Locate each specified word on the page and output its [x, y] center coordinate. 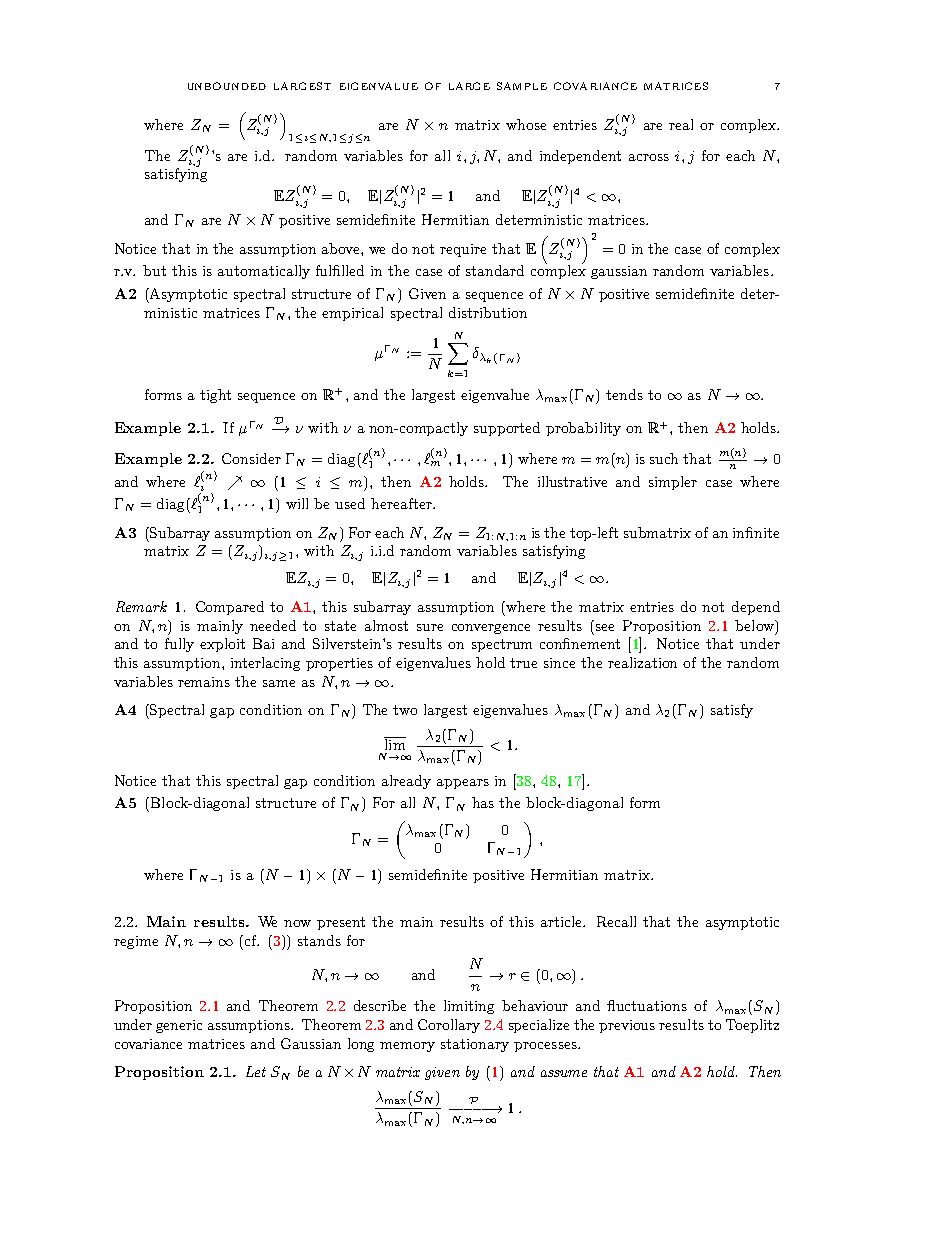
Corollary [449, 1026]
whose [526, 124]
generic [179, 1026]
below [755, 625]
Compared [230, 608]
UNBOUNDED [227, 86]
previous [627, 1026]
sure [430, 627]
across [649, 157]
